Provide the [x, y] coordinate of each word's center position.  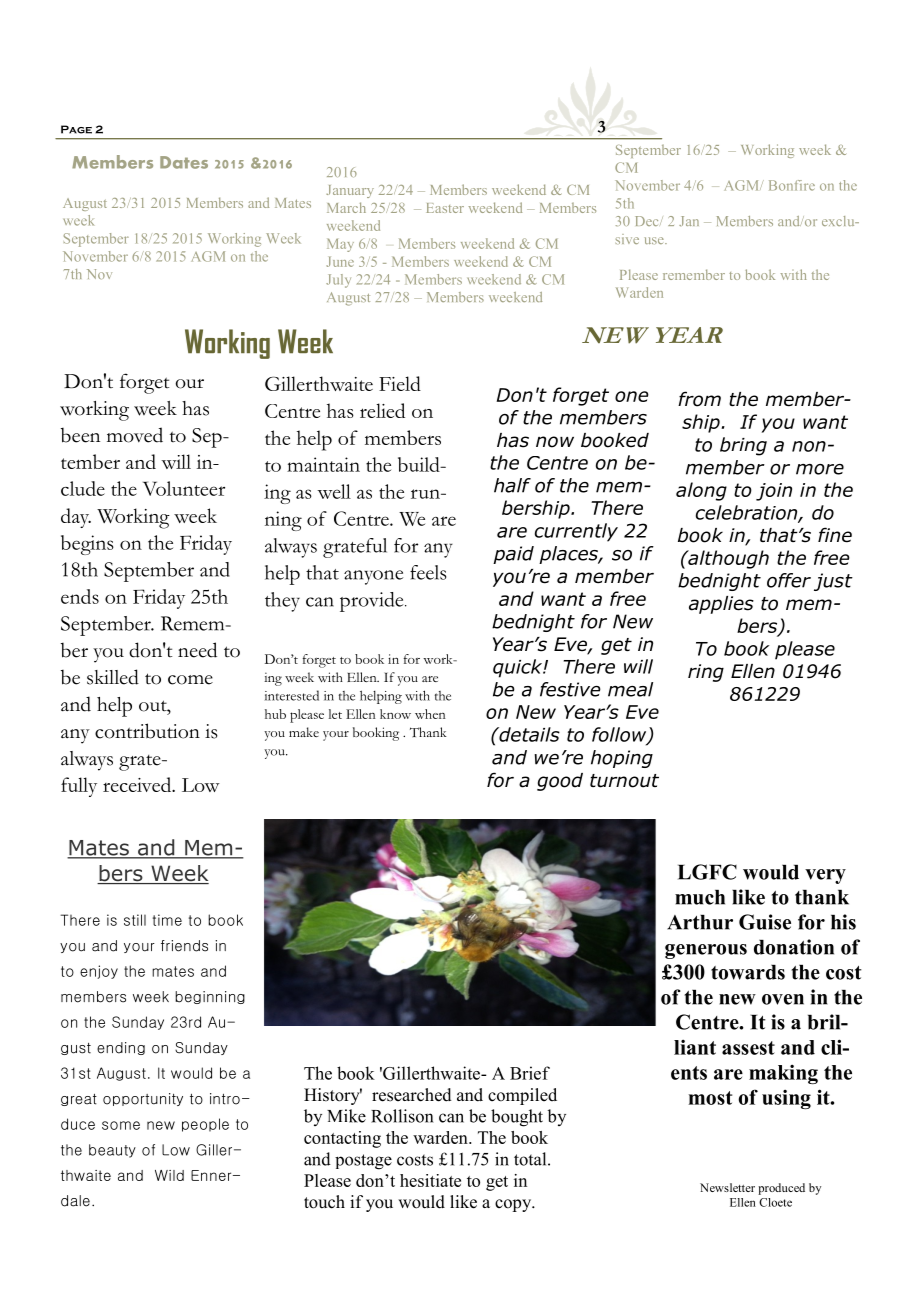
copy [514, 1205]
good [560, 782]
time [167, 920]
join [774, 492]
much [700, 897]
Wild [169, 1175]
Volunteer [184, 488]
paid [513, 555]
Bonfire [792, 185]
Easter [445, 208]
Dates [184, 162]
